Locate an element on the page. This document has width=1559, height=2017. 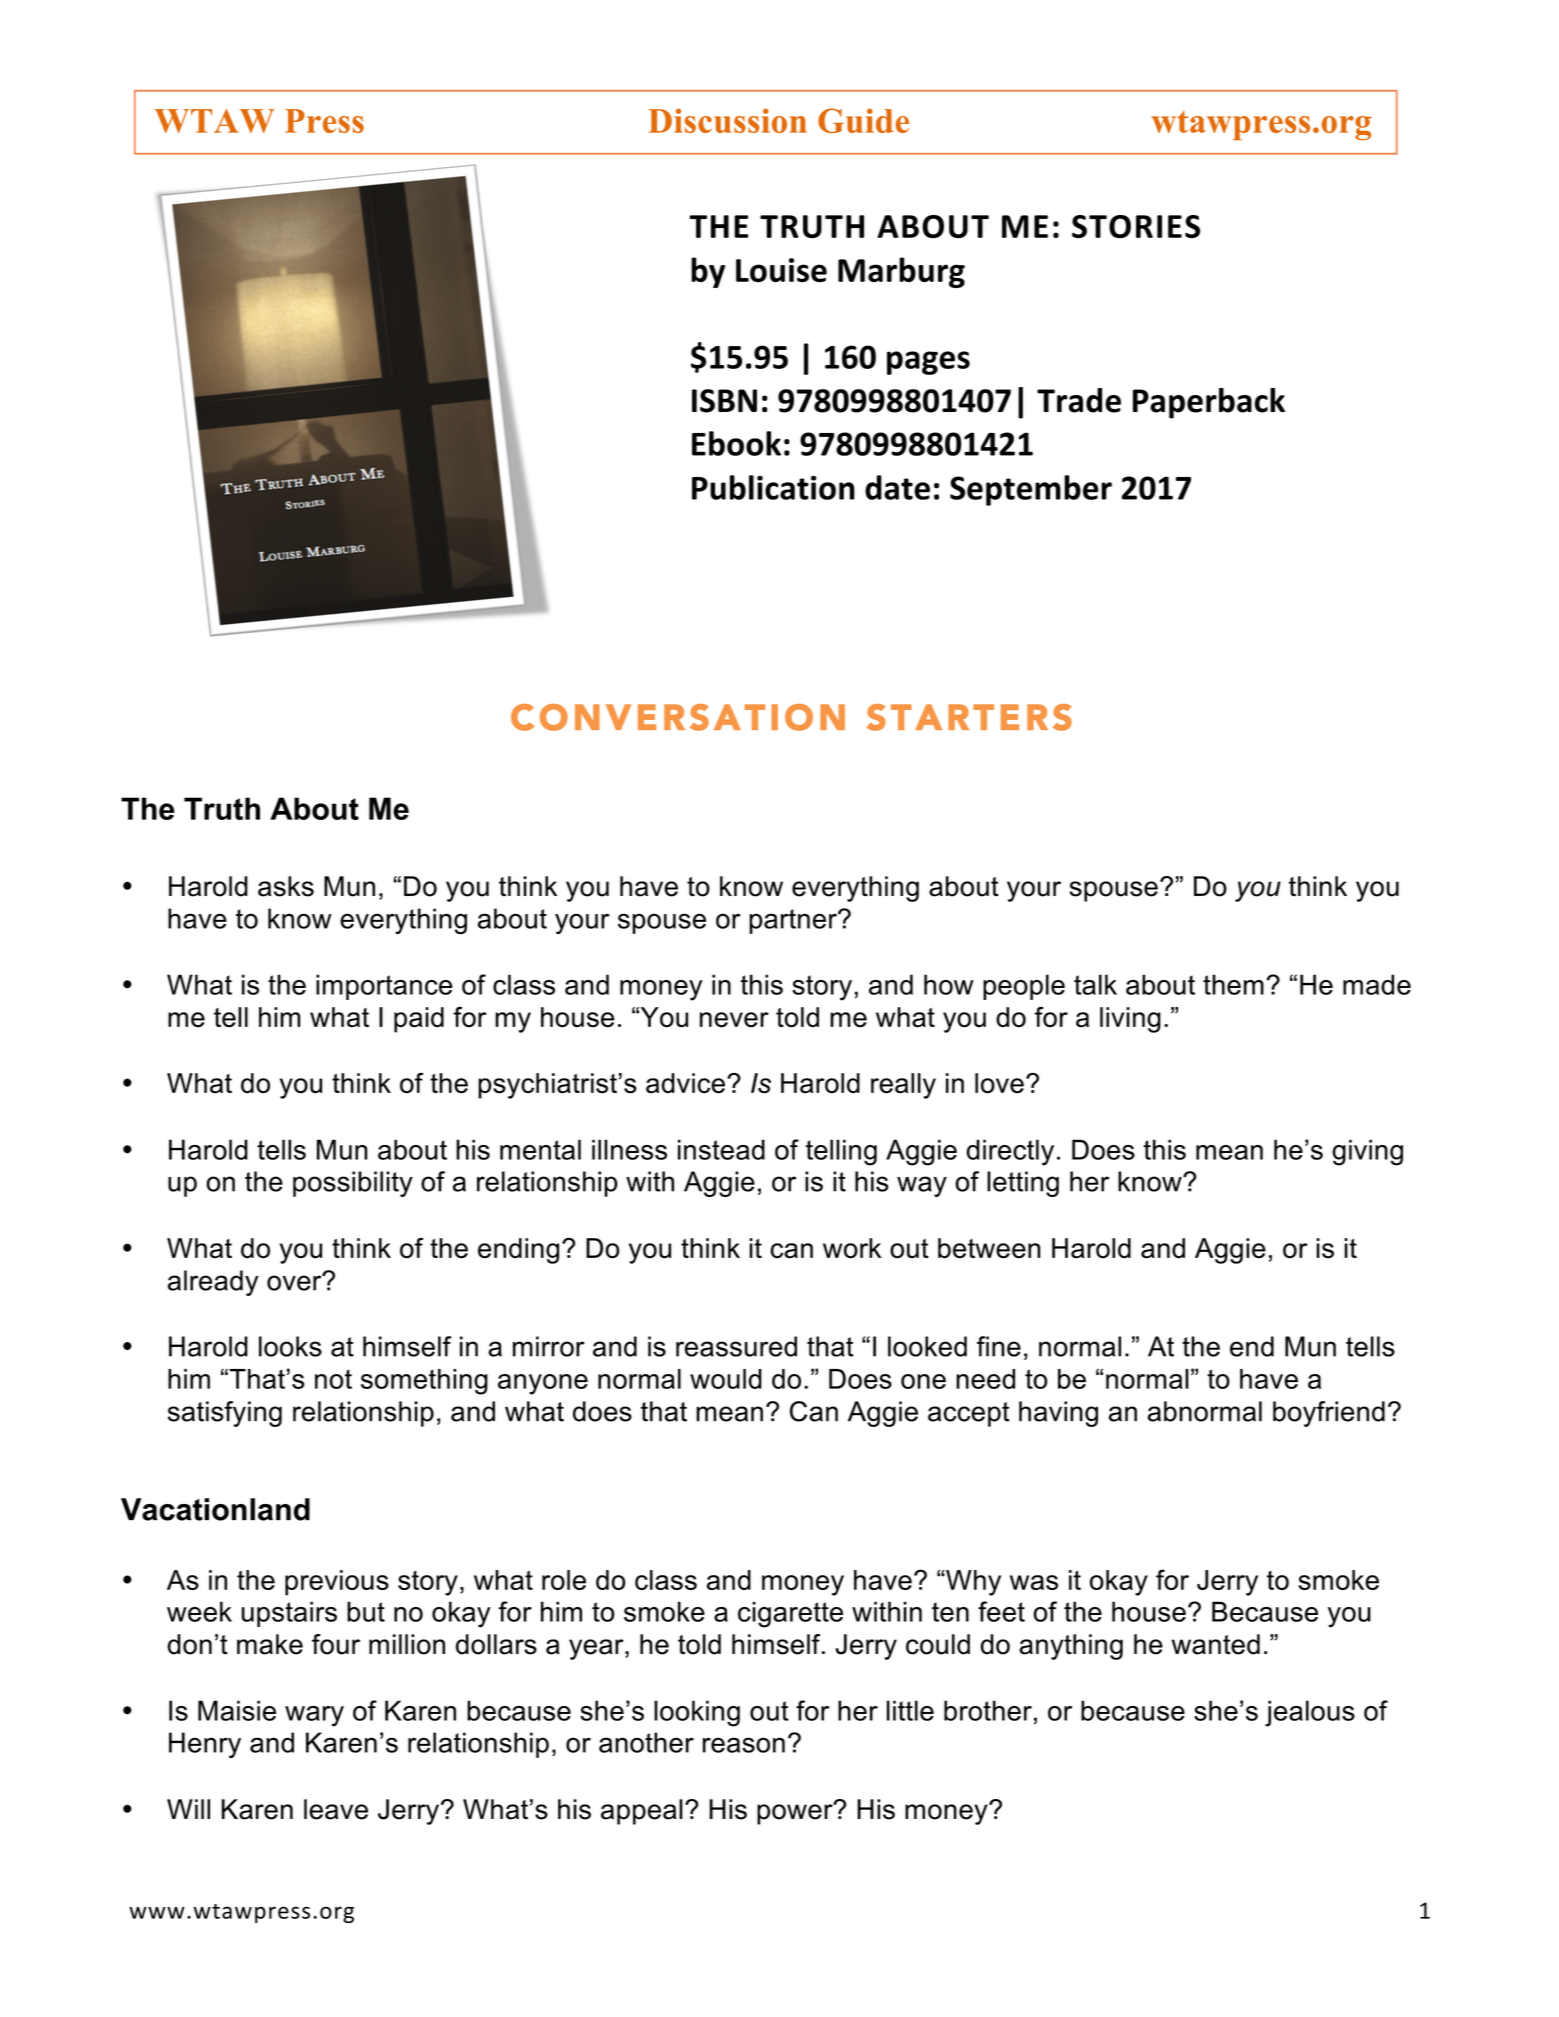
boyfriend is located at coordinates (1329, 1414).
